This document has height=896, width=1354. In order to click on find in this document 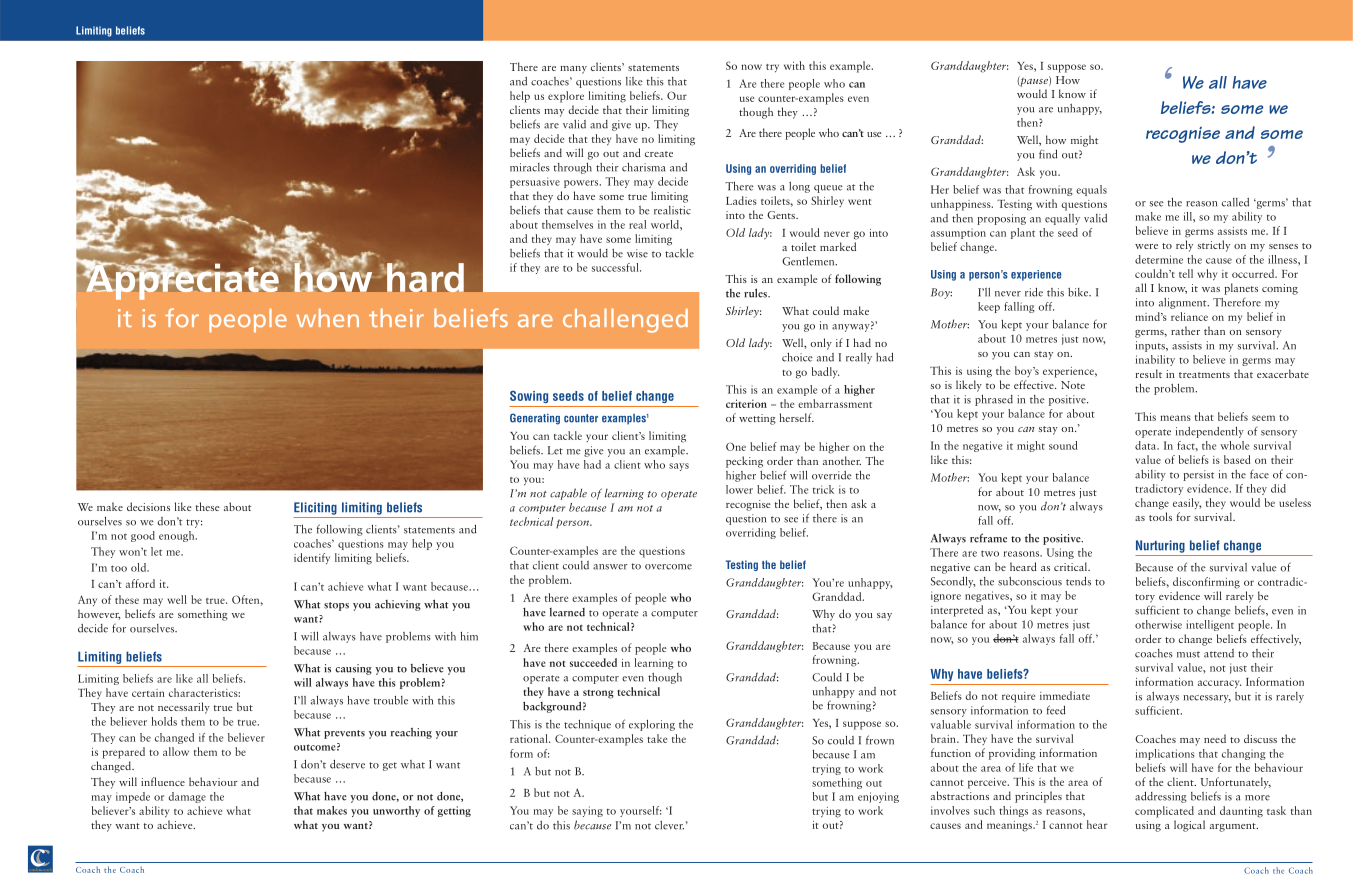, I will do `click(1048, 154)`.
